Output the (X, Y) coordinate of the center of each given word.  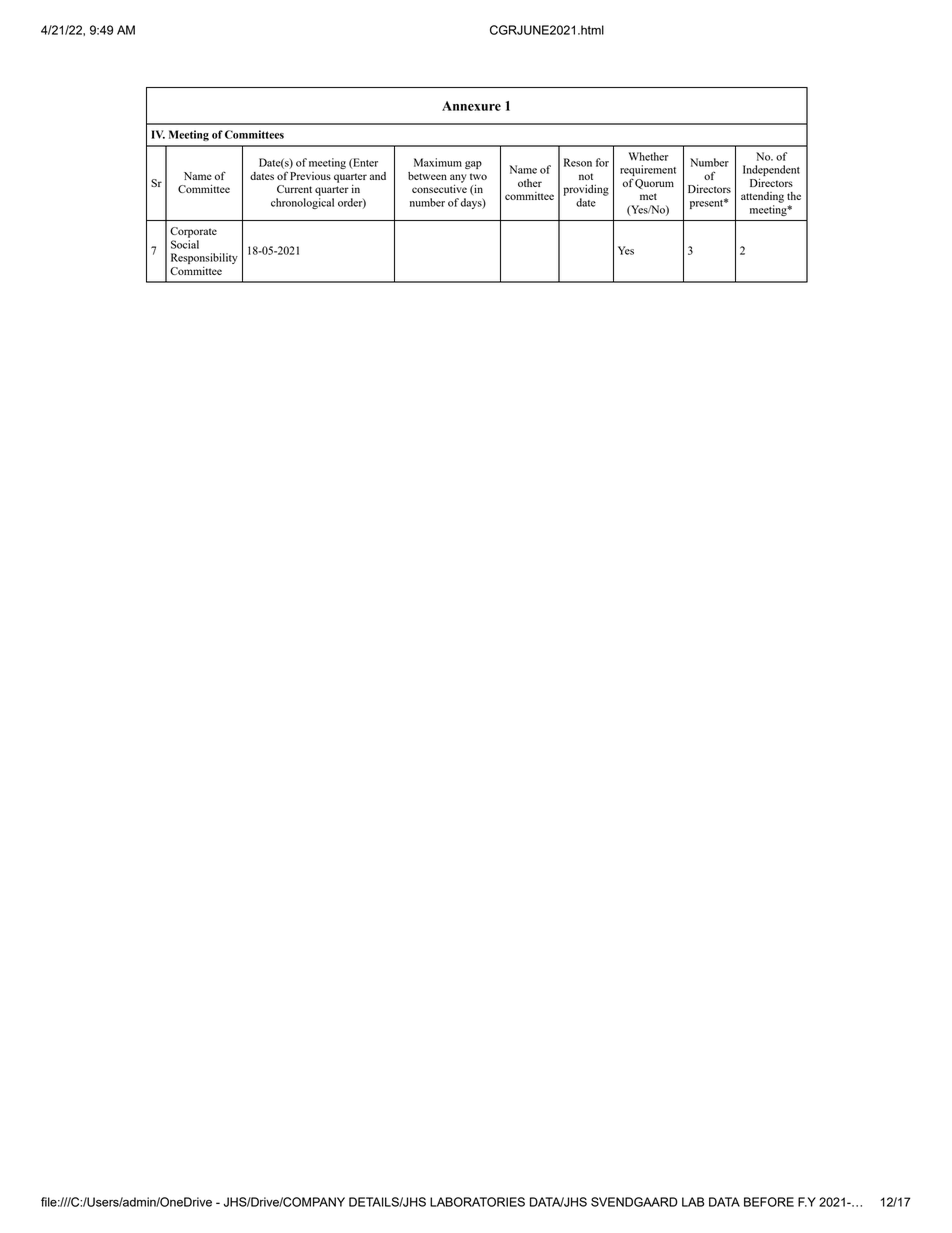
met (648, 196)
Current (294, 189)
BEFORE (769, 1202)
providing (586, 190)
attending (762, 197)
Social (185, 244)
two (478, 176)
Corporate (193, 232)
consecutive (439, 187)
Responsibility (204, 258)
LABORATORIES (477, 1202)
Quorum (654, 184)
